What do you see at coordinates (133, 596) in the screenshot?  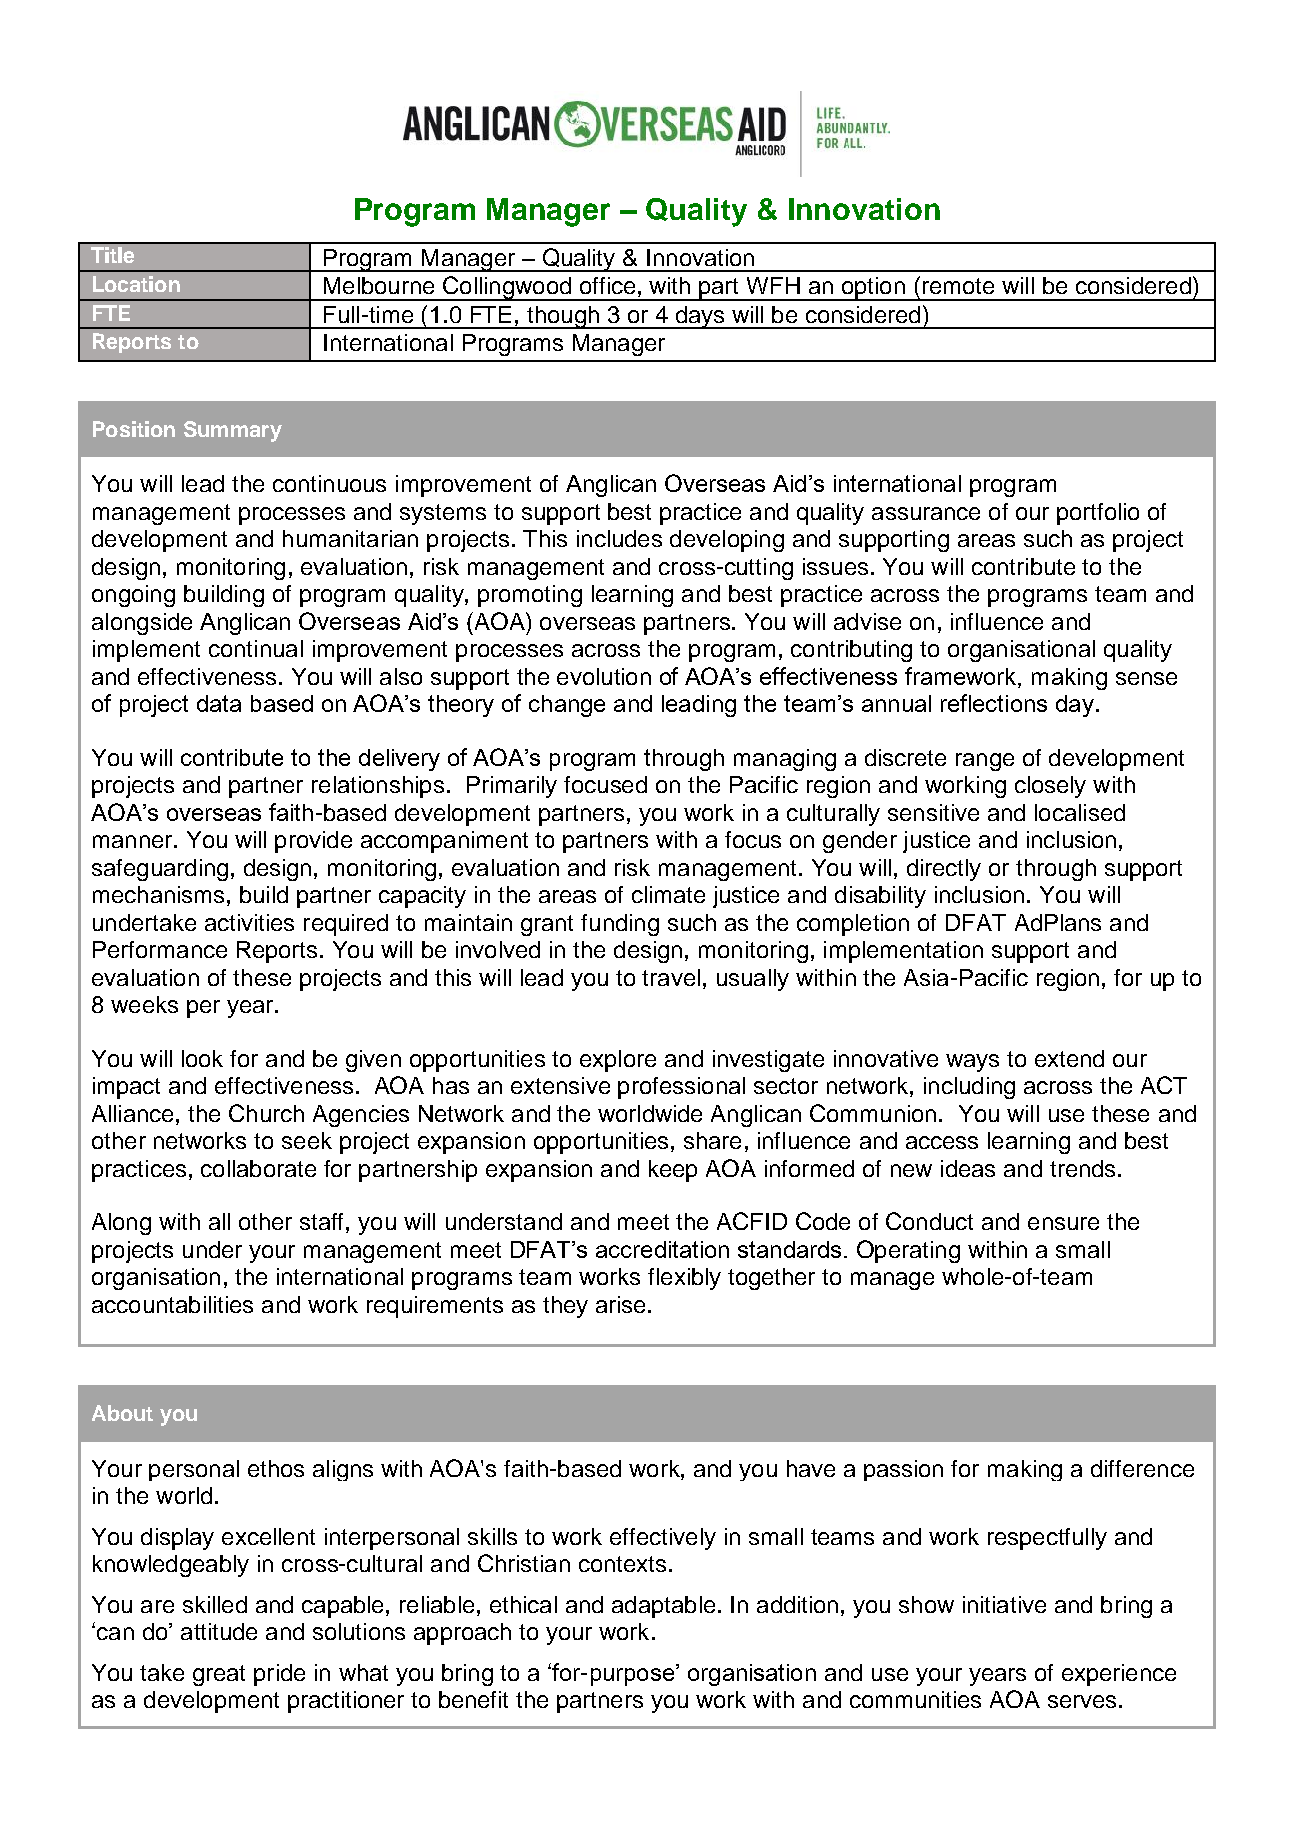 I see `ongoing` at bounding box center [133, 596].
